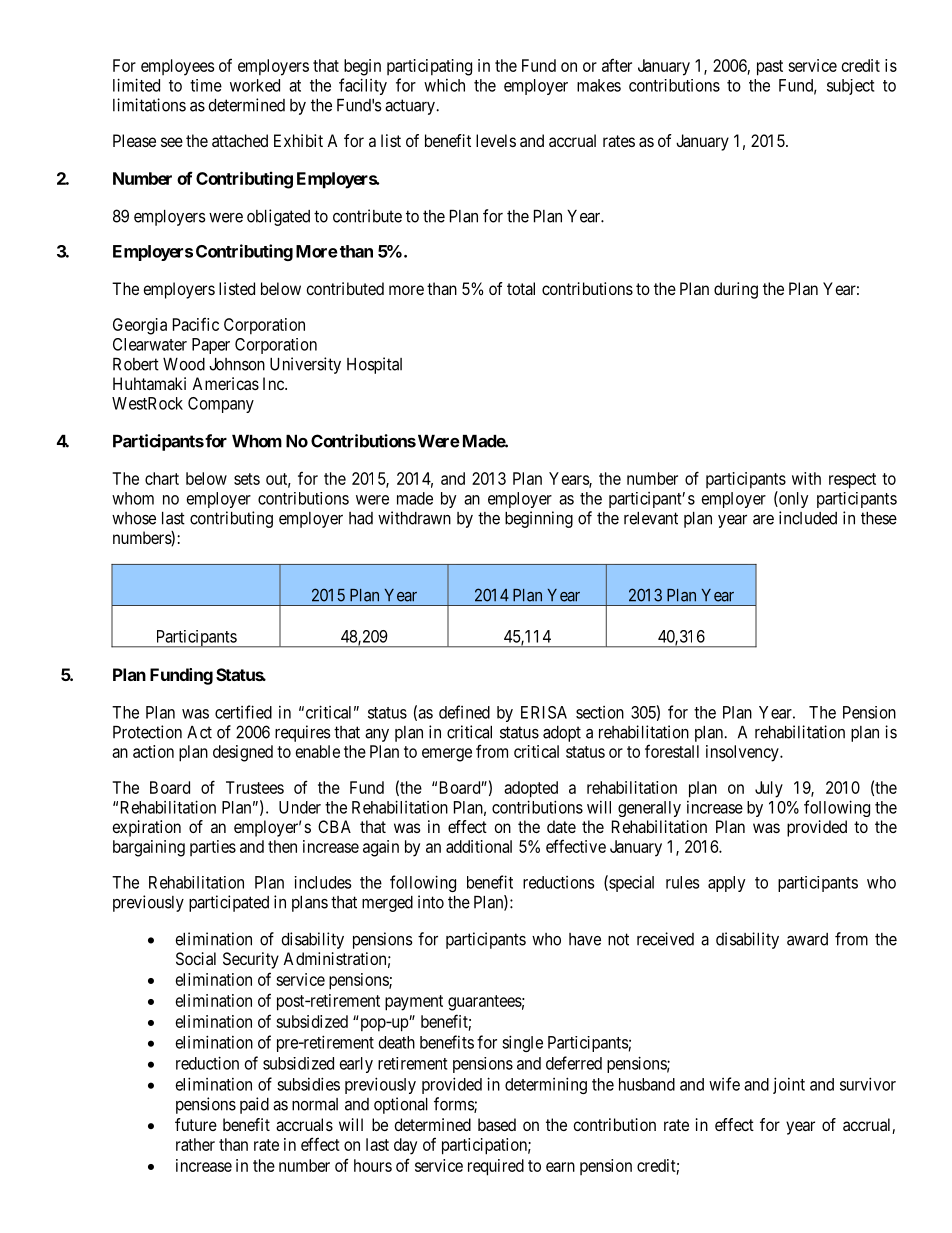 Image resolution: width=952 pixels, height=1233 pixels. What do you see at coordinates (521, 288) in the screenshot?
I see `total` at bounding box center [521, 288].
